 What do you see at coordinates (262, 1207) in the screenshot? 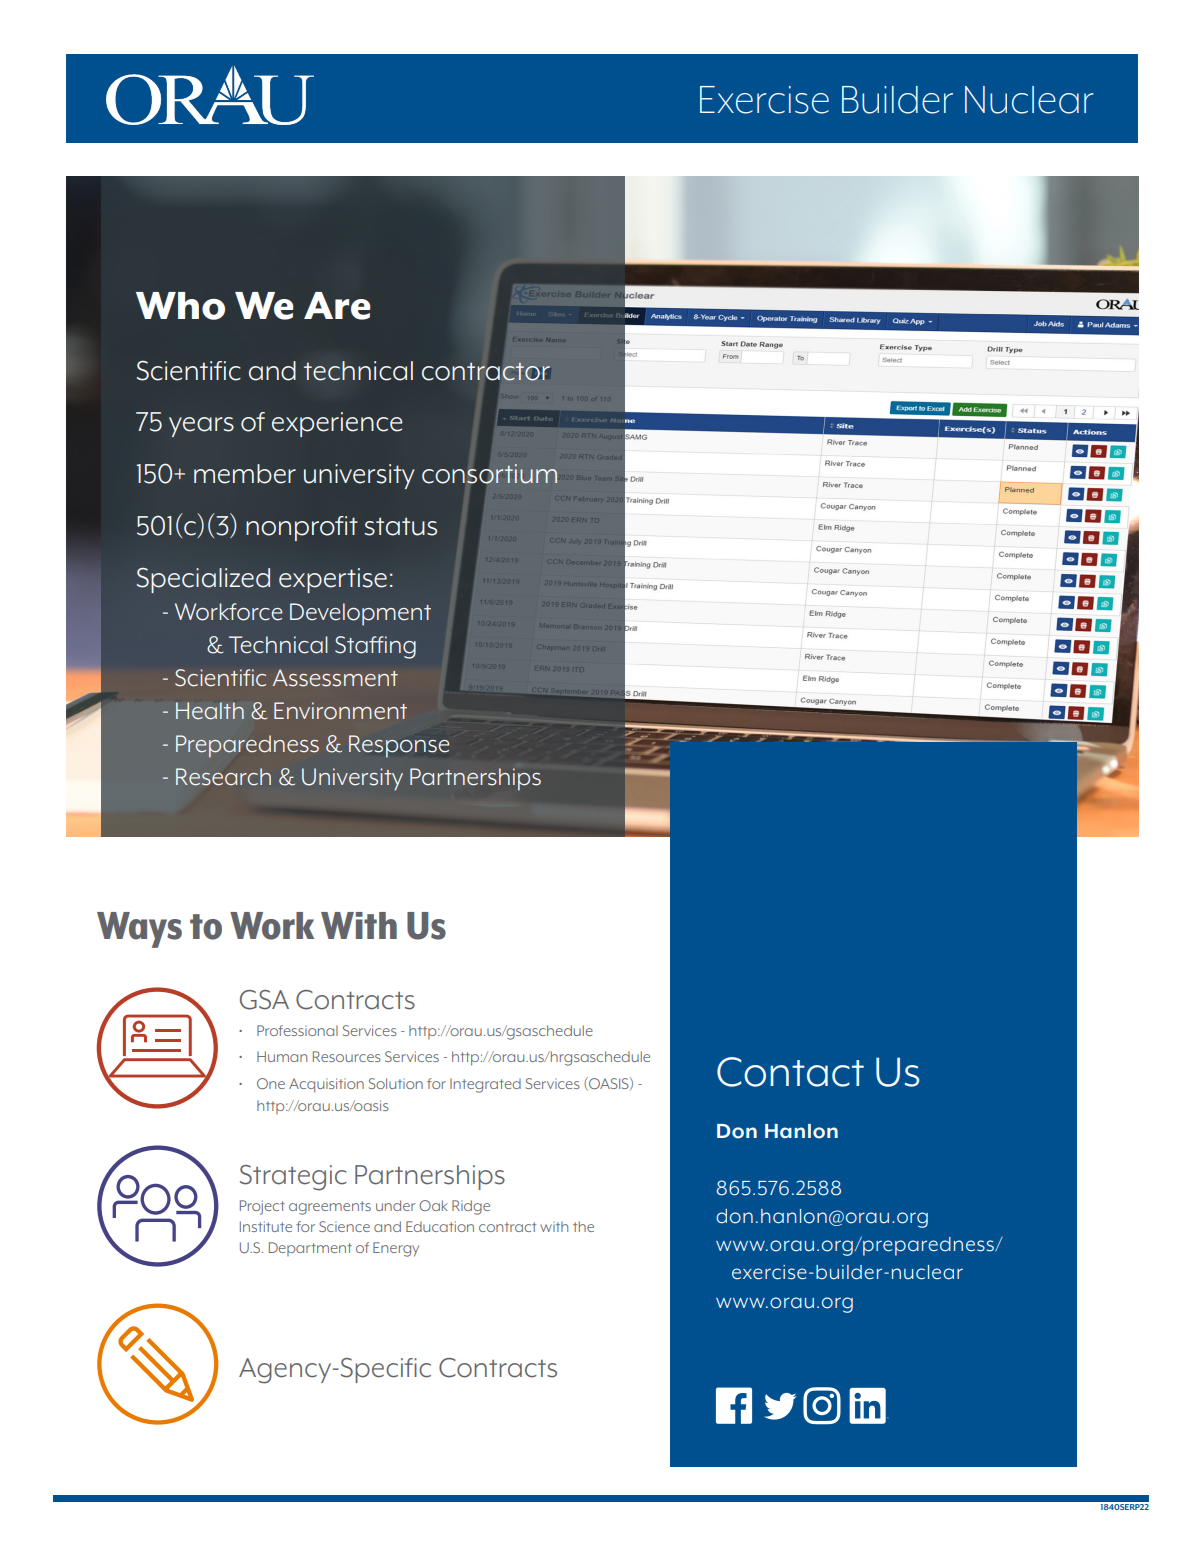
I see `Project` at bounding box center [262, 1207].
